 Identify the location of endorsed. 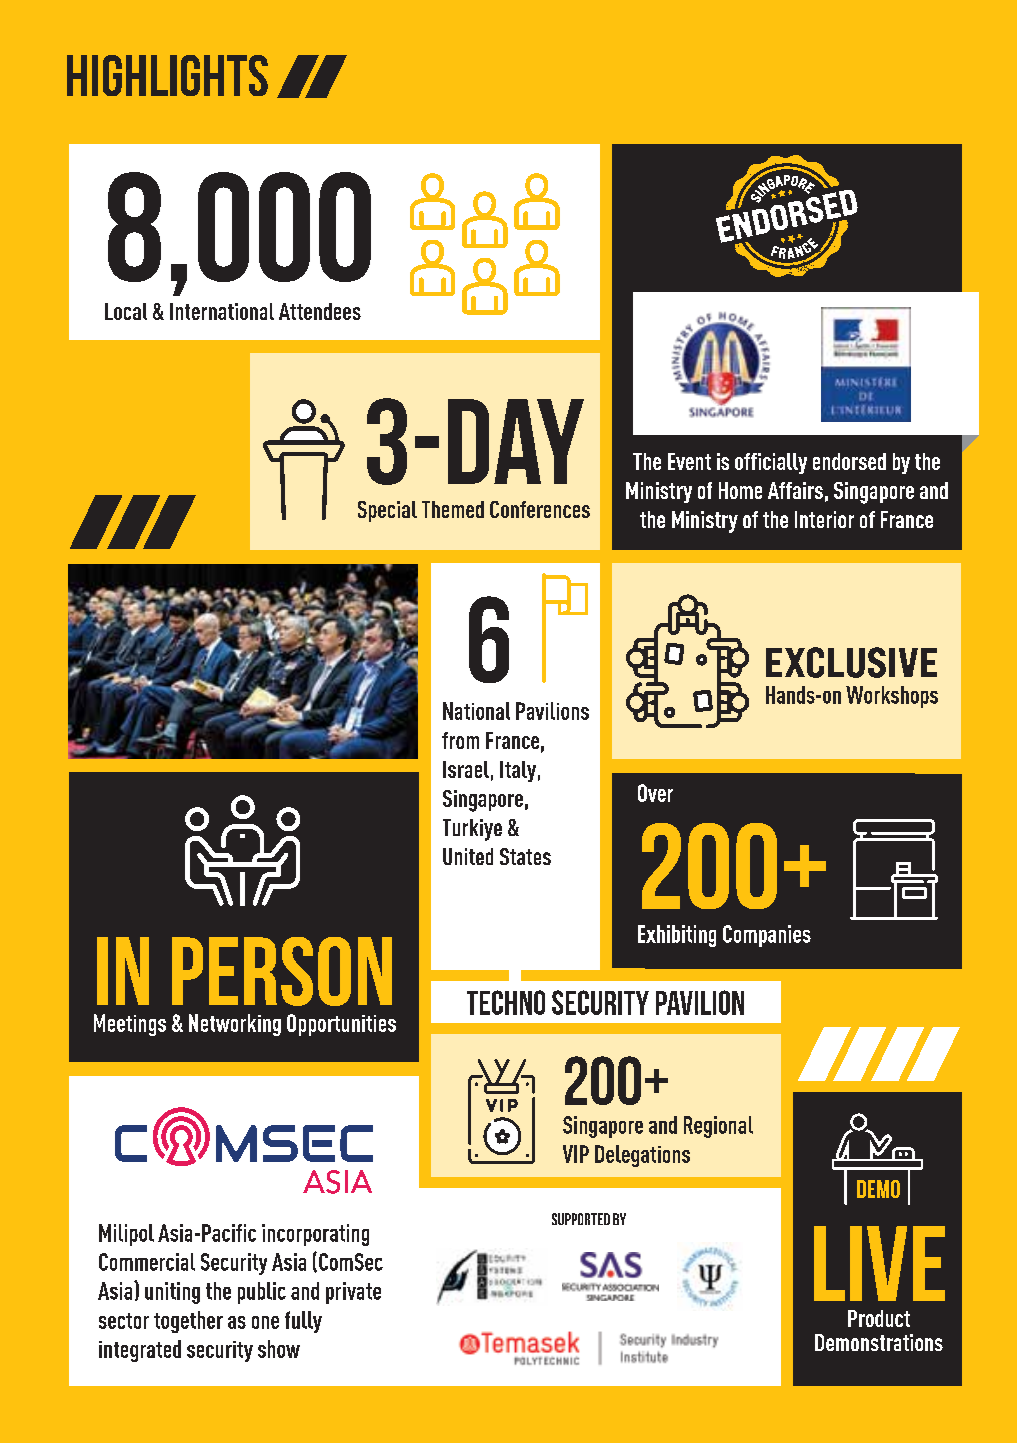
(849, 461).
